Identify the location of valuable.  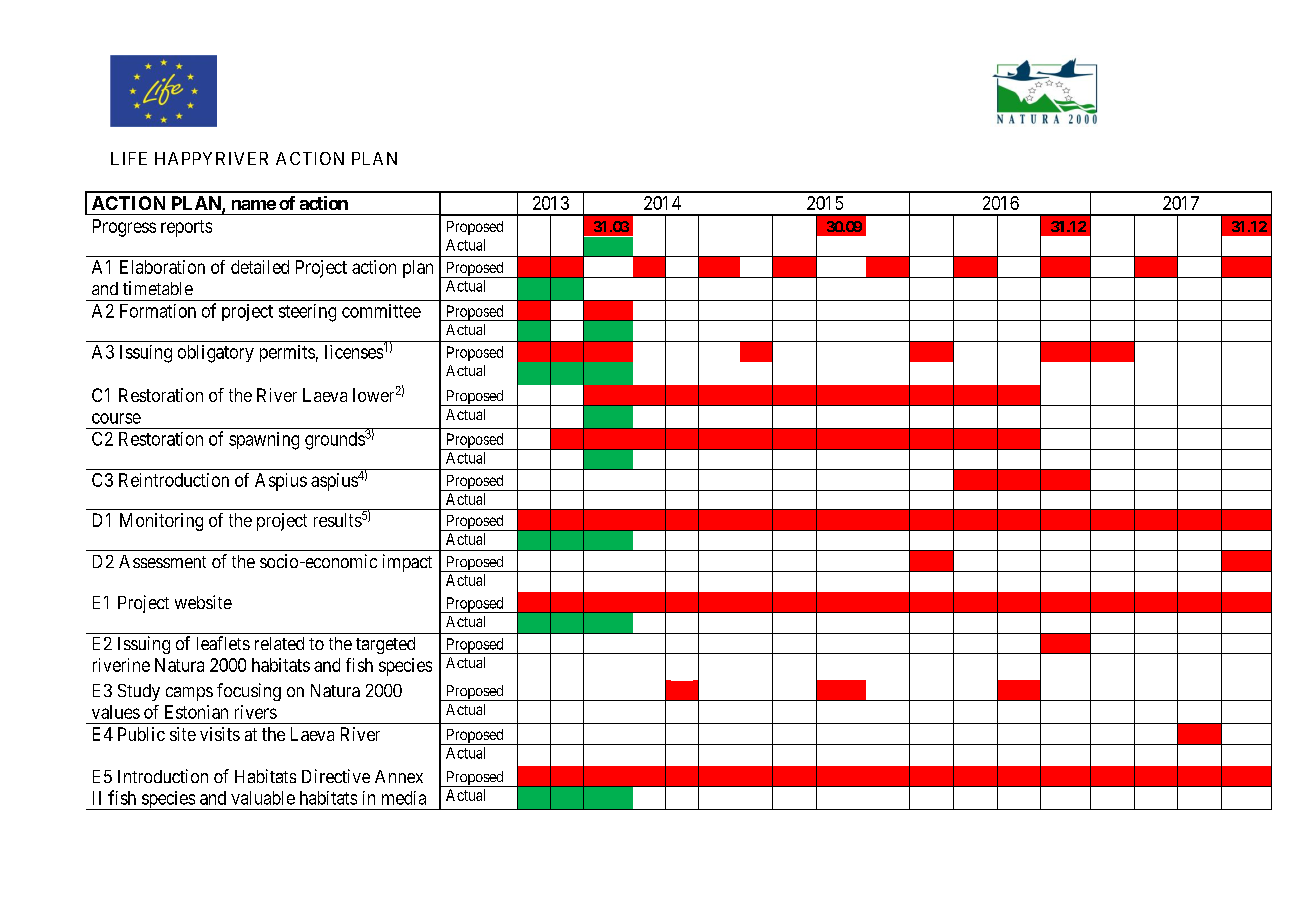
(263, 798).
